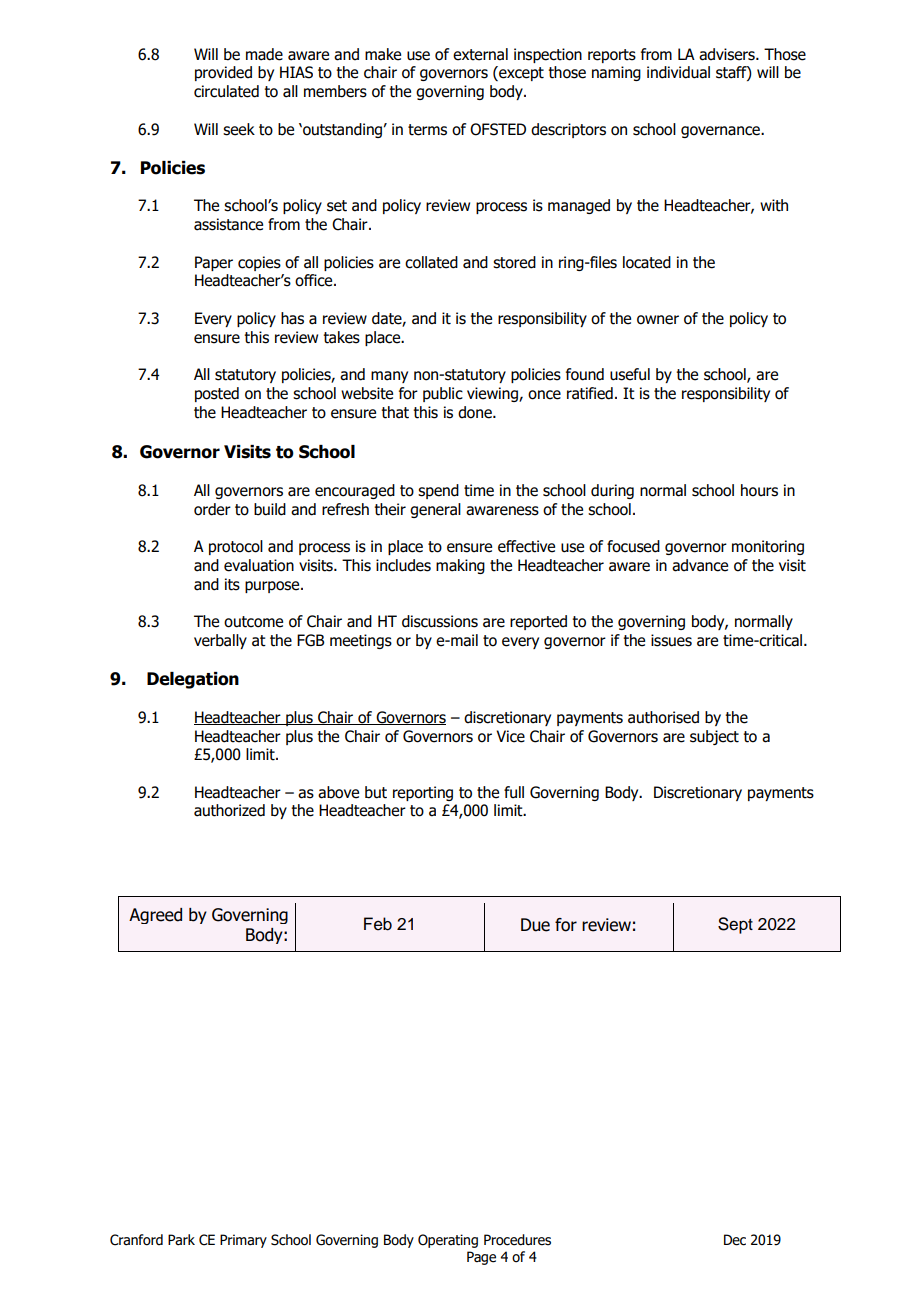 Image resolution: width=924 pixels, height=1309 pixels. What do you see at coordinates (226, 91) in the document?
I see `circulated` at bounding box center [226, 91].
